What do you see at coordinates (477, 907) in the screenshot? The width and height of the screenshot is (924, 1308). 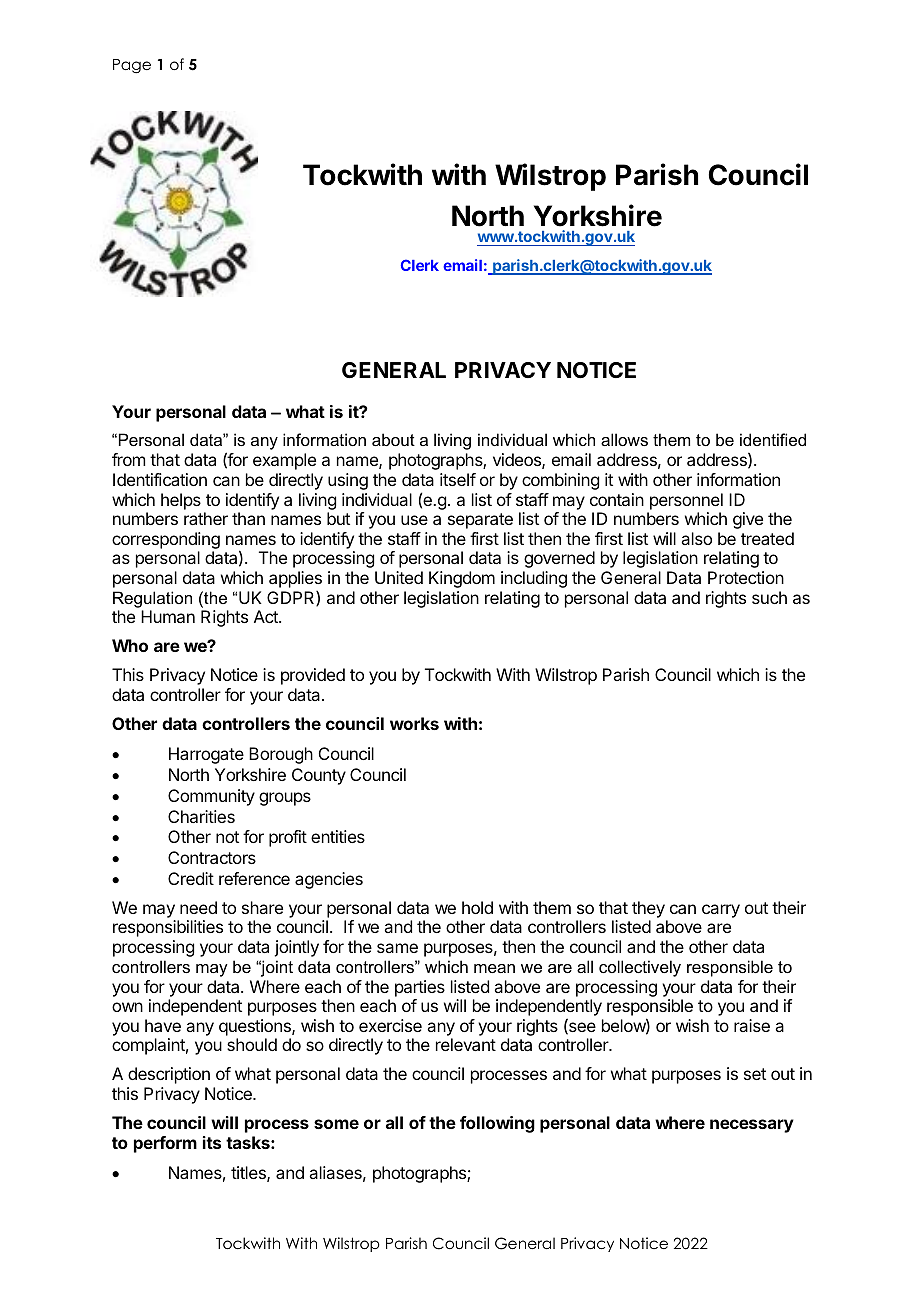 I see `hold` at bounding box center [477, 907].
